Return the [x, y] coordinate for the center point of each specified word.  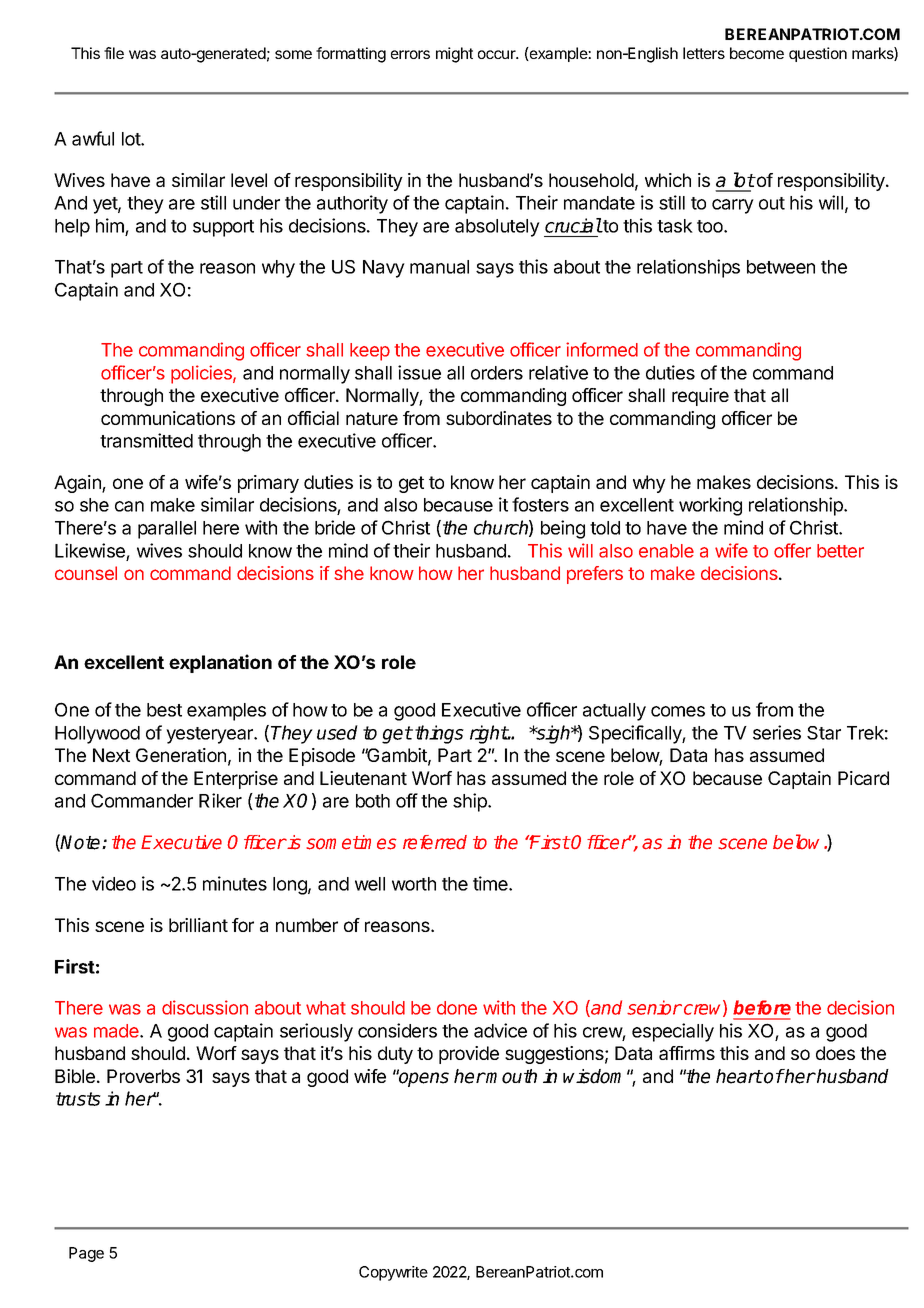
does [835, 1053]
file [114, 53]
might [454, 55]
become [757, 53]
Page [86, 1254]
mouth [511, 1076]
